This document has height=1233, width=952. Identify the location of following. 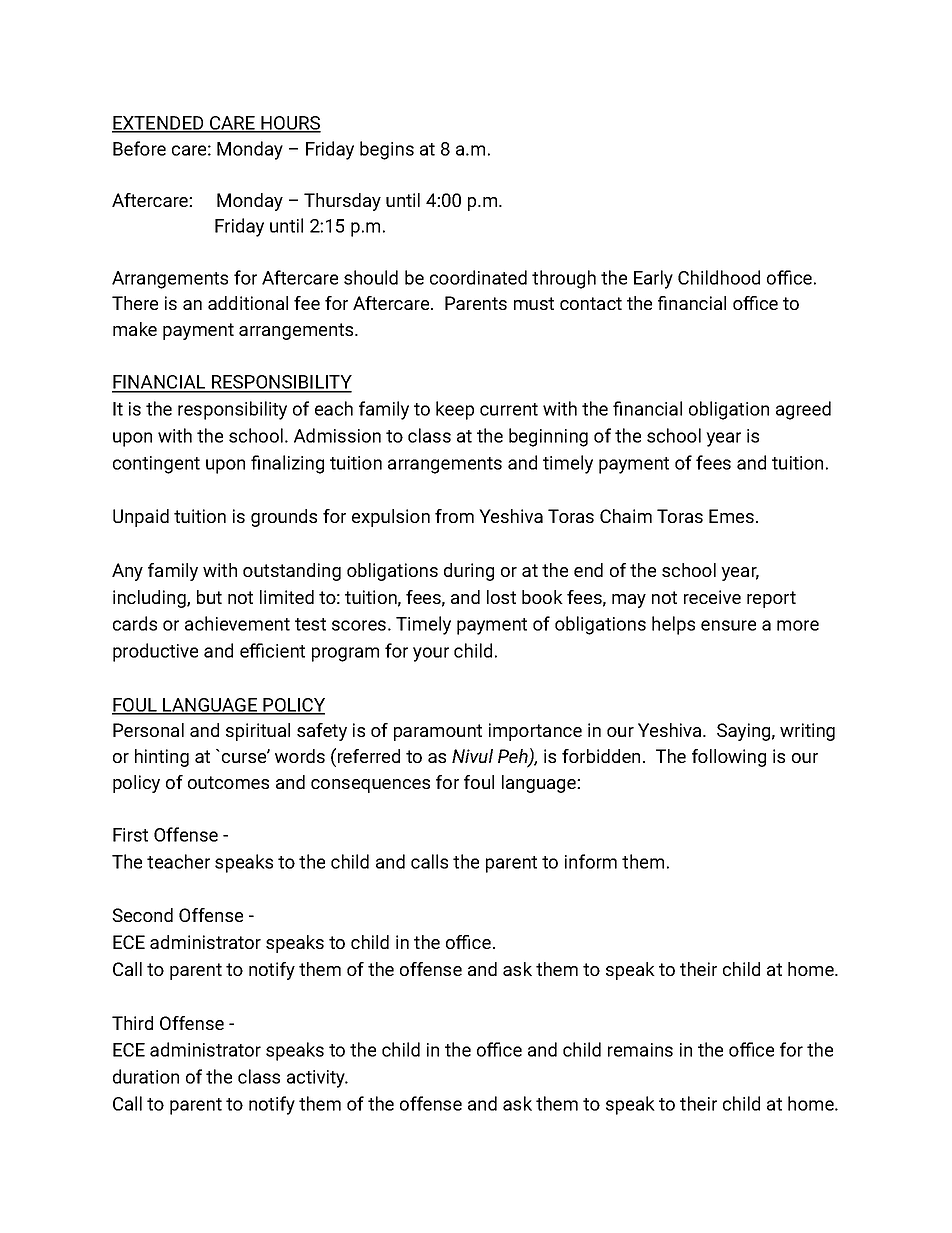
(729, 758).
